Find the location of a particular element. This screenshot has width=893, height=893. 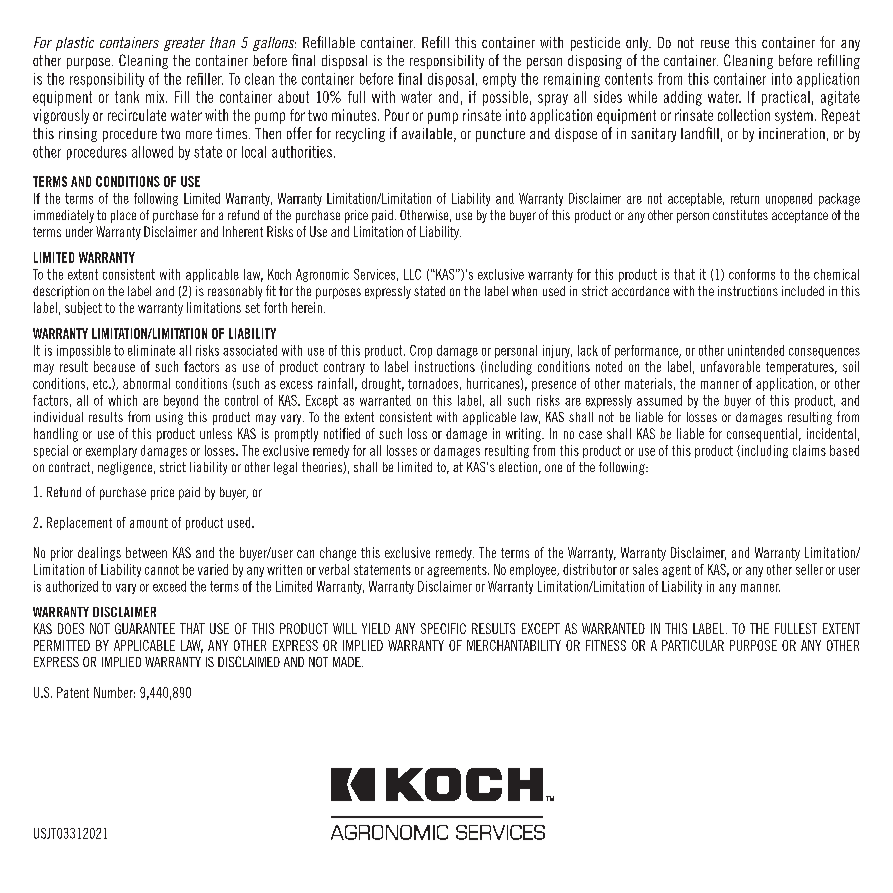

MERCHANTABILITY is located at coordinates (514, 645).
